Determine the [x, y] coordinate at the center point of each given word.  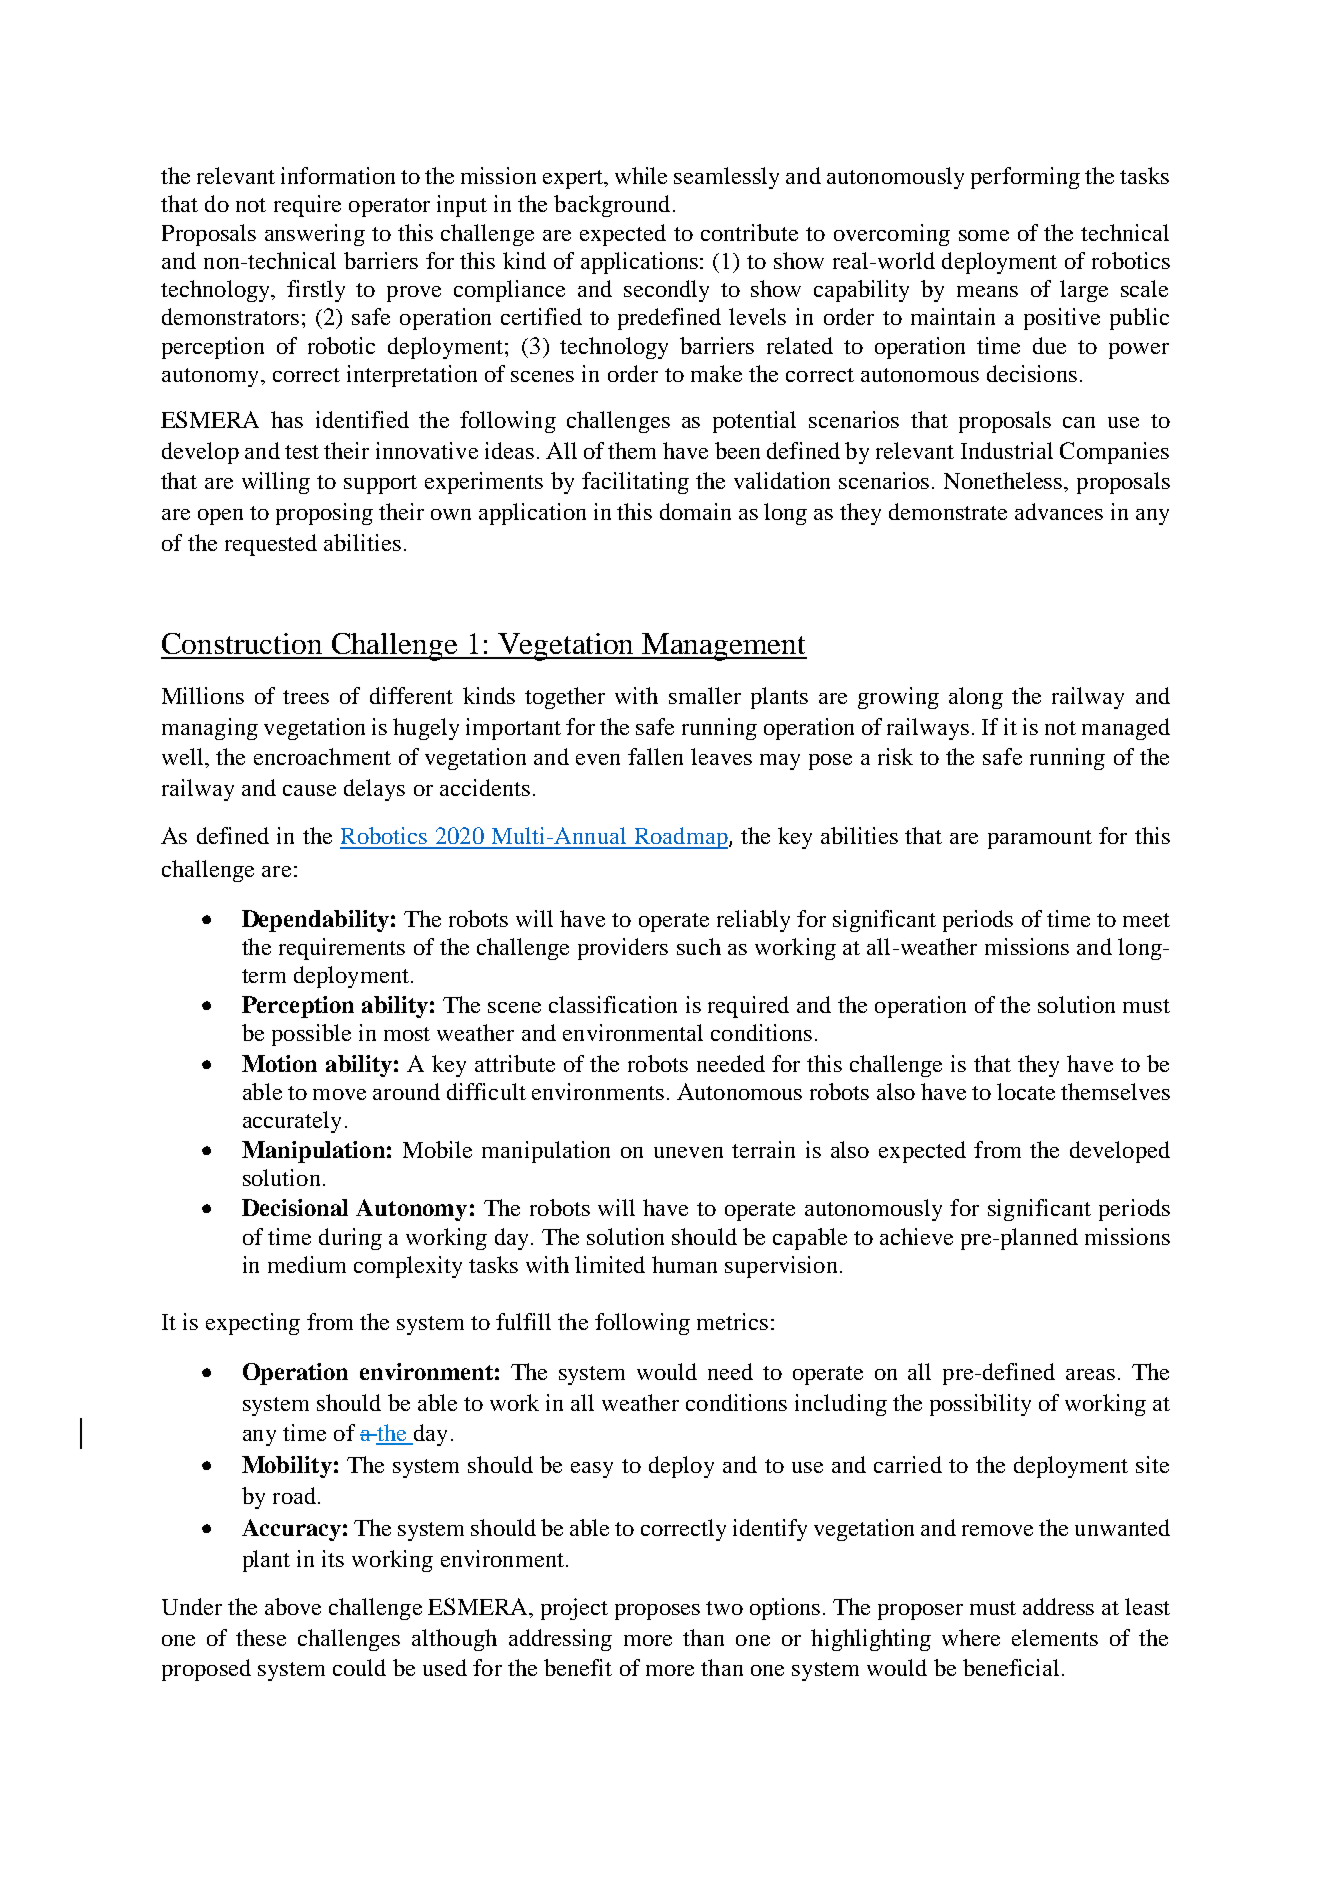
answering [315, 235]
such [699, 946]
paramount [1040, 839]
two [724, 1608]
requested [271, 545]
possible [311, 1035]
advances [1059, 511]
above [293, 1606]
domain [695, 511]
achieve [916, 1236]
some [984, 235]
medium [307, 1264]
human [684, 1264]
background [612, 206]
